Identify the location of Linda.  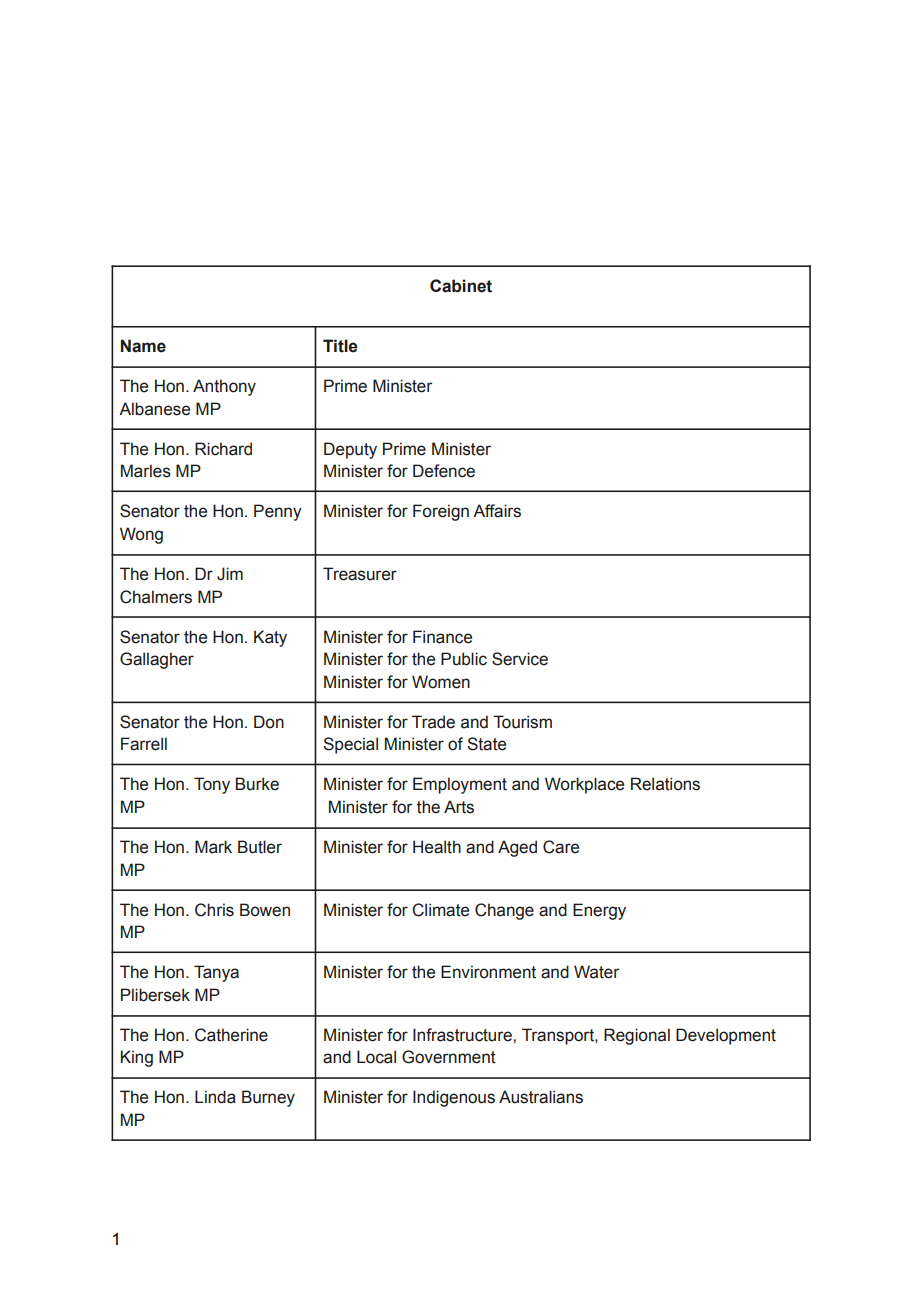
(215, 1097).
